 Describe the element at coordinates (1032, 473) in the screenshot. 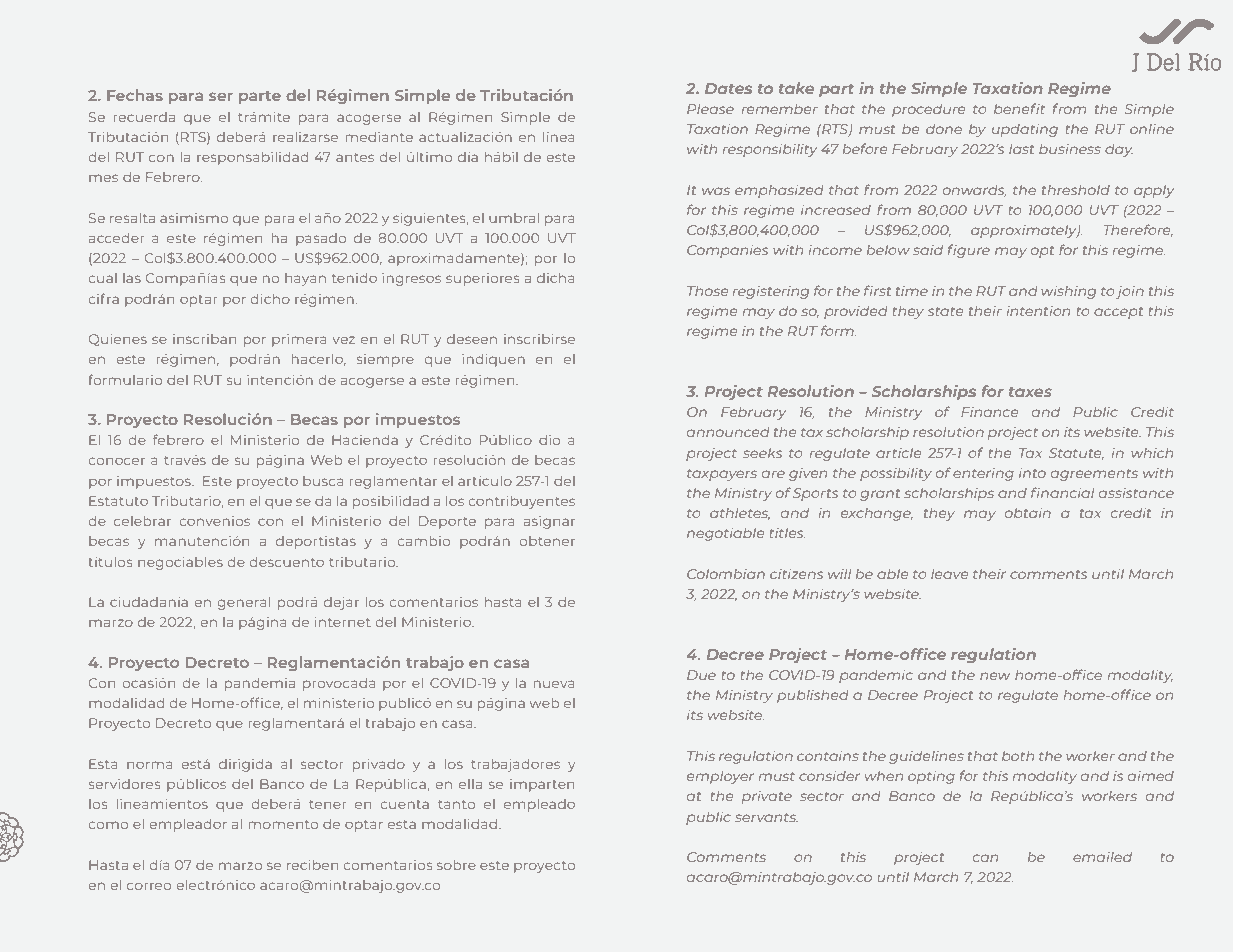

I see `into` at that location.
